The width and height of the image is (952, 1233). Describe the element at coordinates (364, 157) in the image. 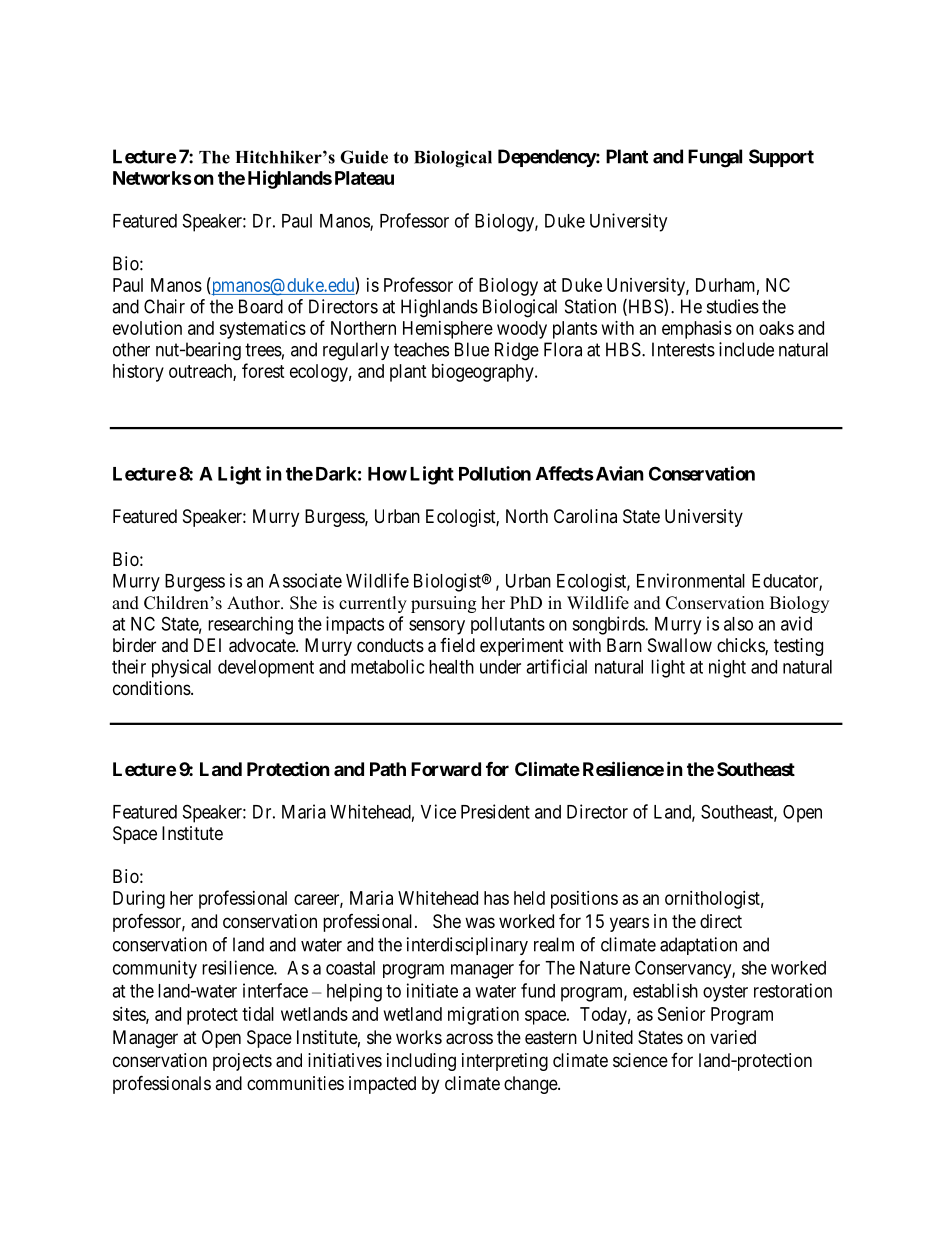

I see `Guide` at that location.
